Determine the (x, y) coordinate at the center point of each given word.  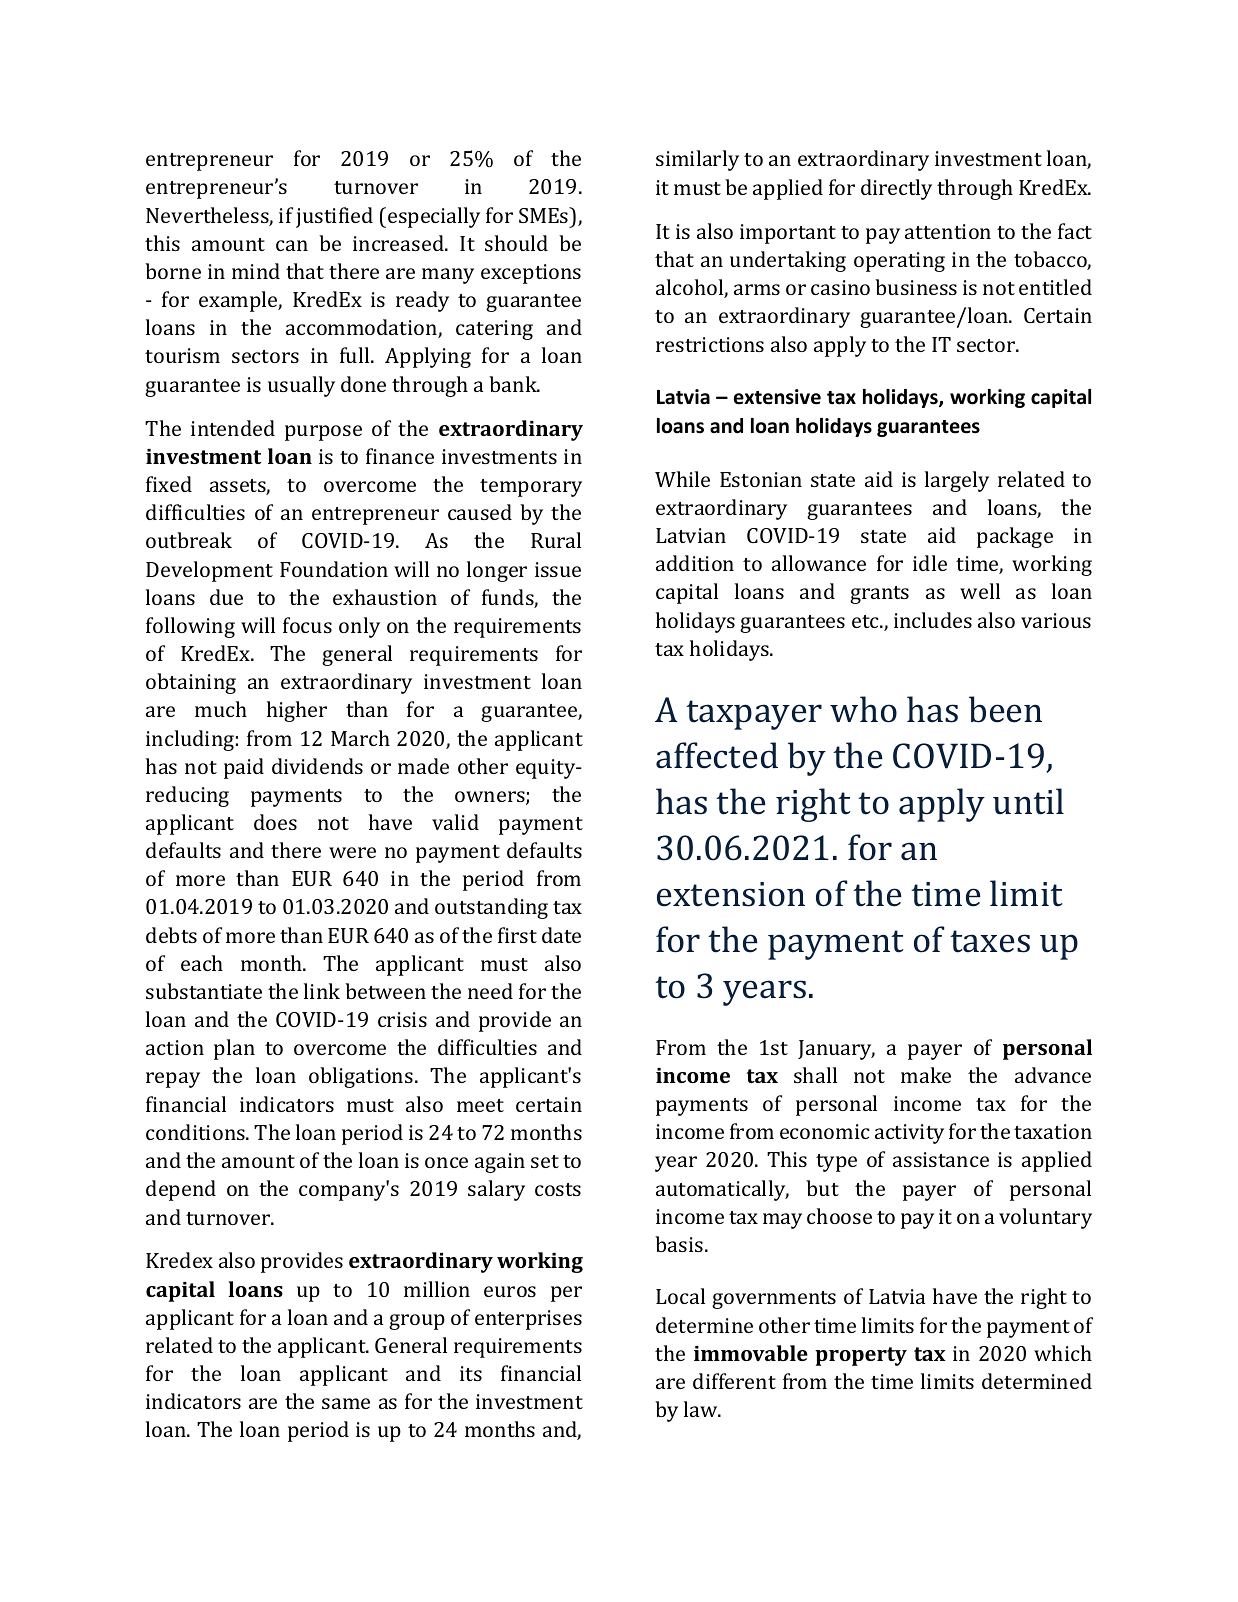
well (980, 591)
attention (948, 231)
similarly (697, 160)
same (346, 1403)
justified (334, 217)
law (702, 1409)
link (322, 991)
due (226, 597)
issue (558, 569)
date (561, 935)
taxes (990, 941)
